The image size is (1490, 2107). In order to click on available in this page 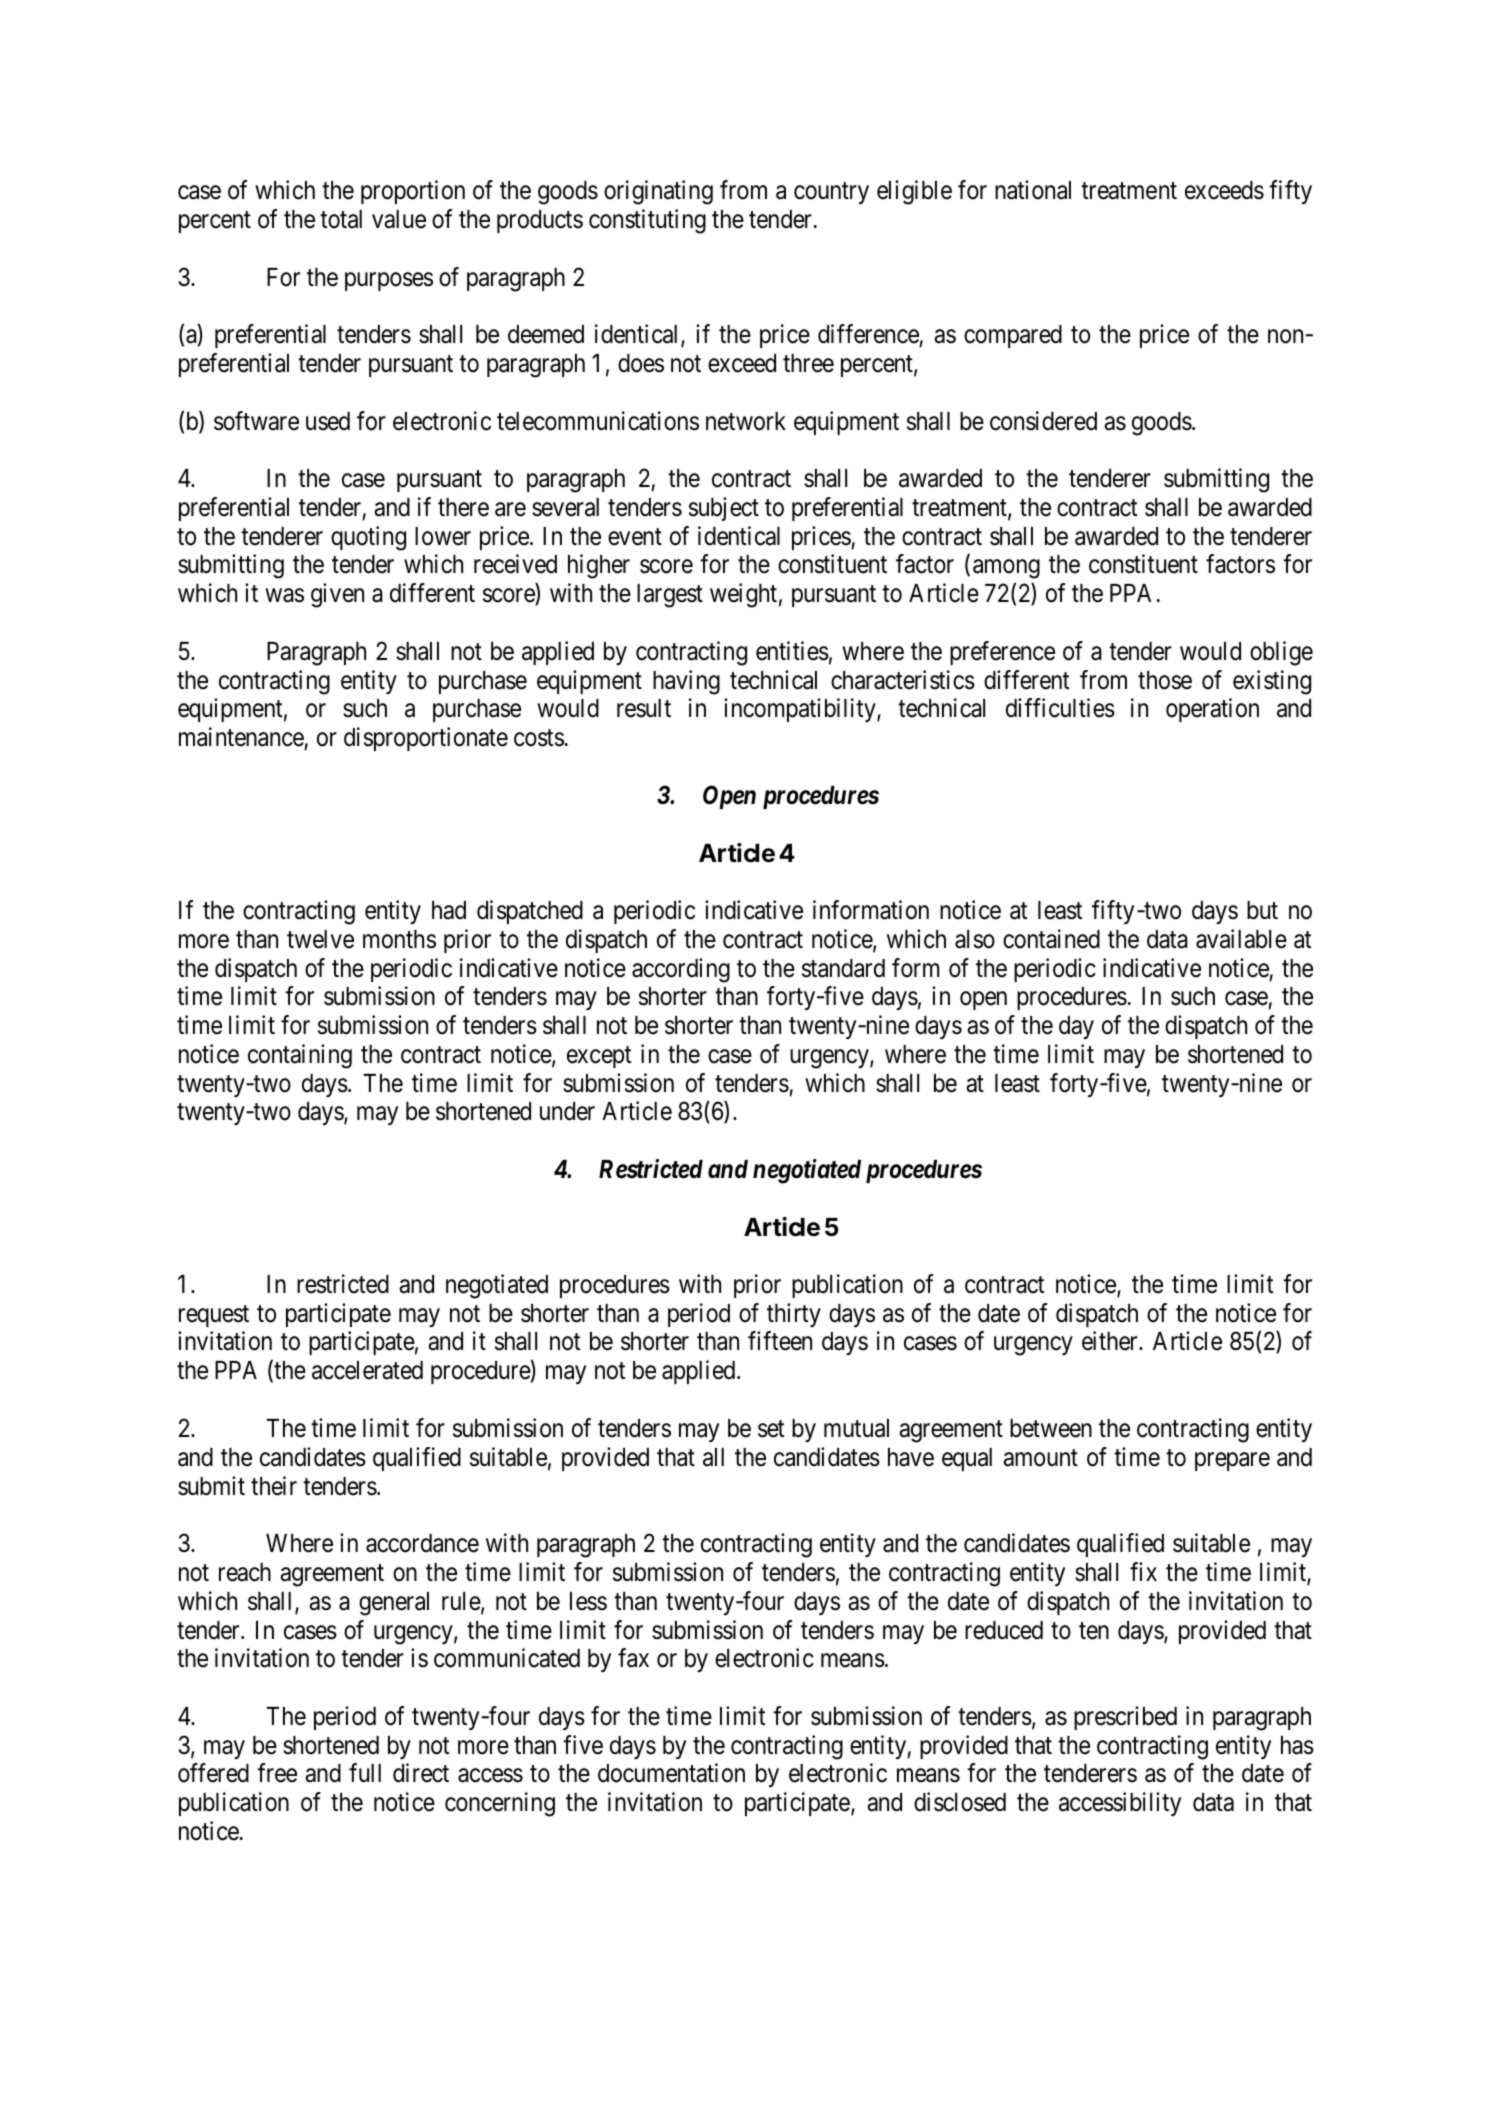, I will do `click(1241, 939)`.
